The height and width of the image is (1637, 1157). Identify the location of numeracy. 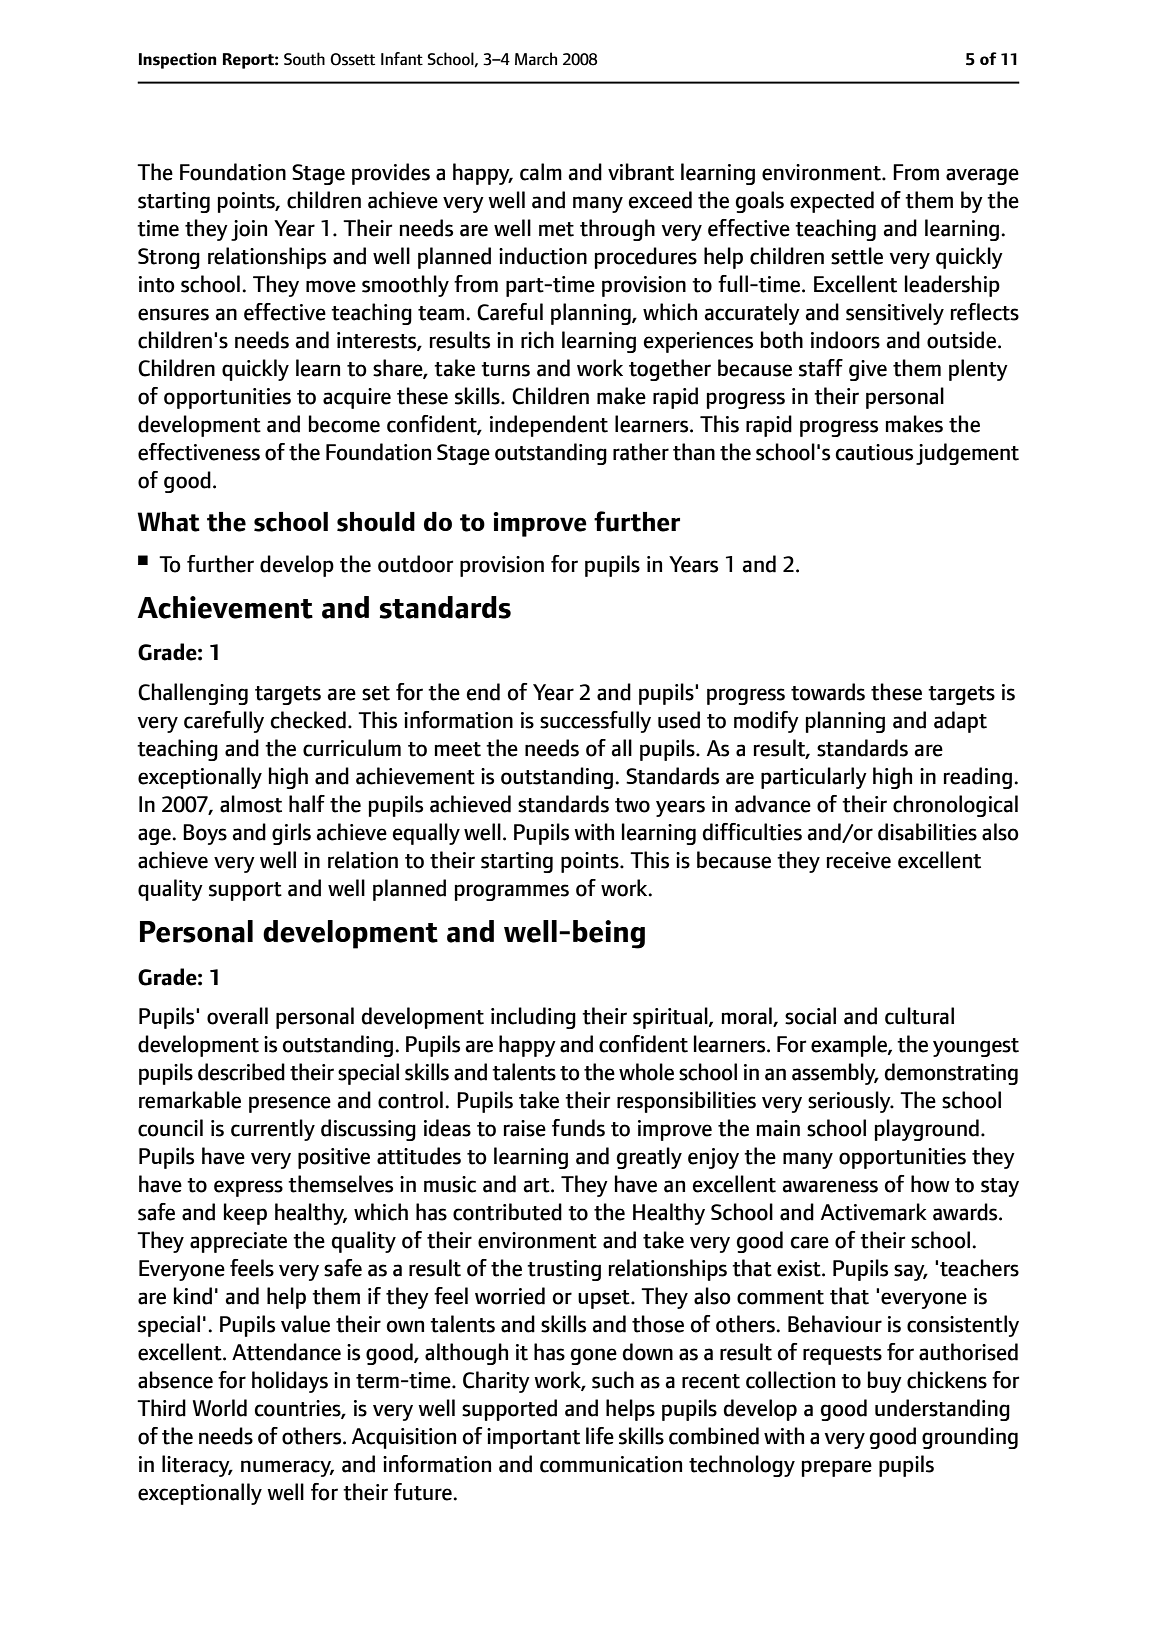
(287, 1468).
